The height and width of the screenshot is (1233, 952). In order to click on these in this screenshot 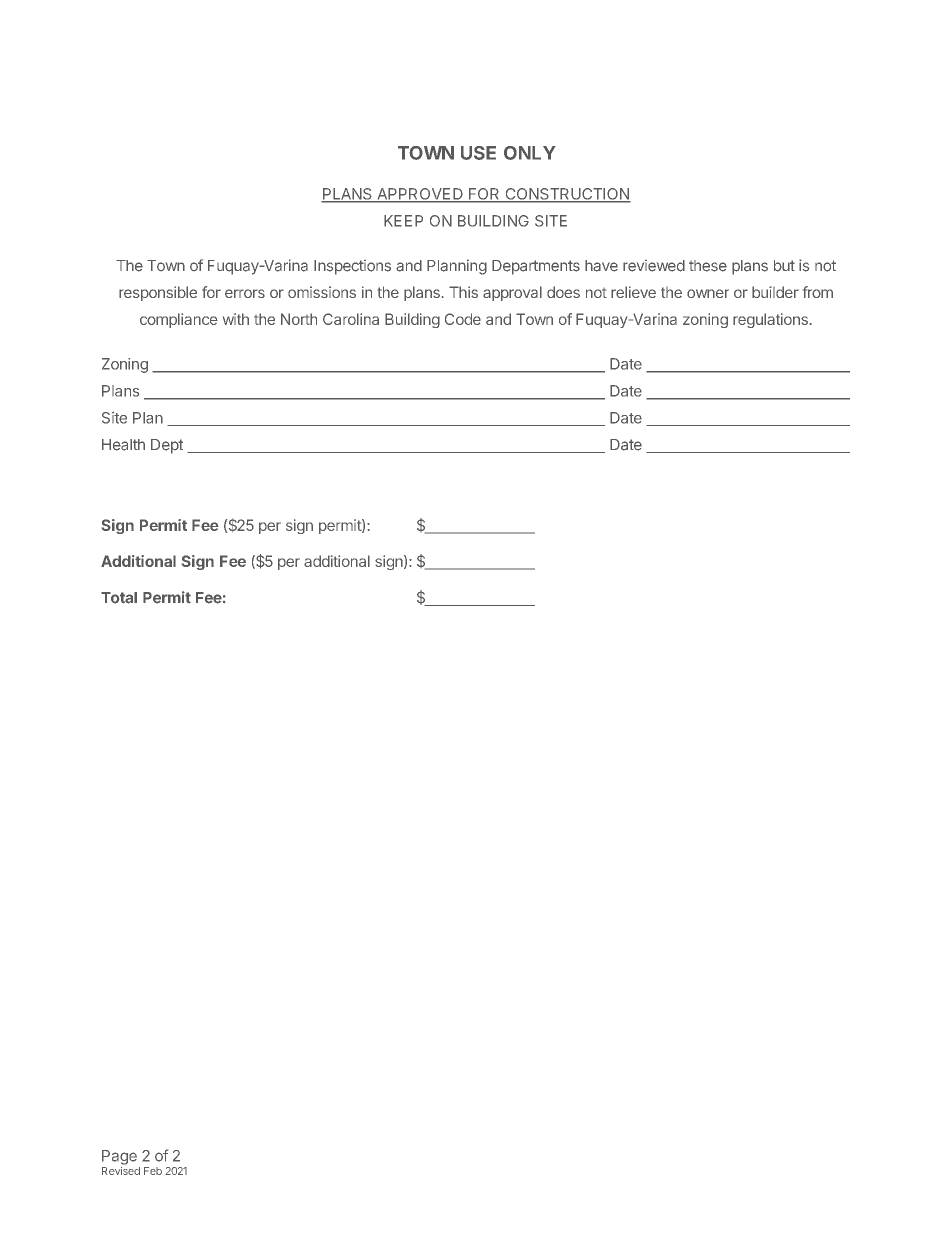, I will do `click(708, 266)`.
